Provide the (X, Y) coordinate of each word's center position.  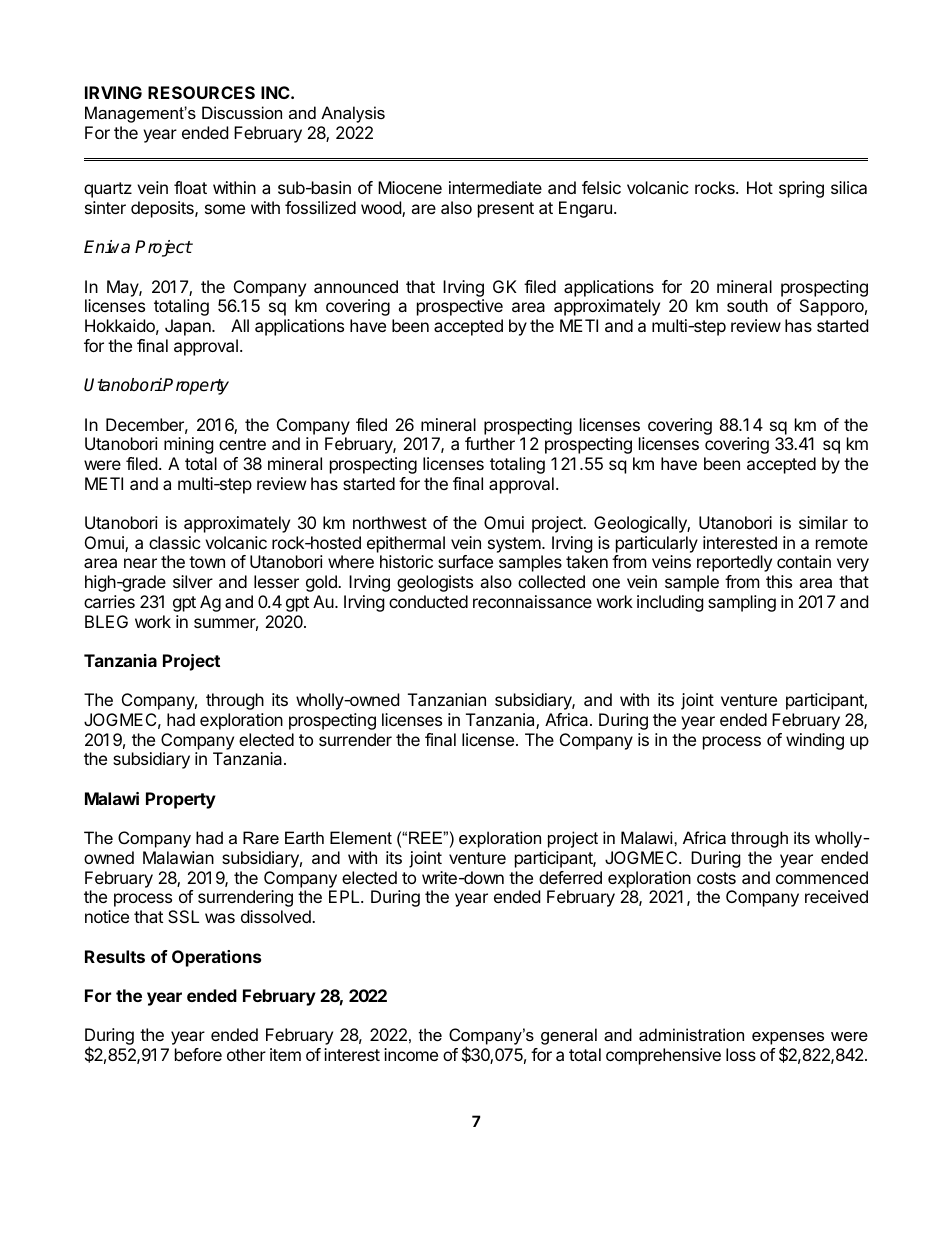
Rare (261, 837)
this (779, 581)
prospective (460, 307)
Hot (760, 187)
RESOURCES (201, 92)
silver (193, 581)
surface (465, 561)
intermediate (495, 187)
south (747, 305)
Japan (189, 327)
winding (815, 741)
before (198, 1054)
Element (361, 837)
